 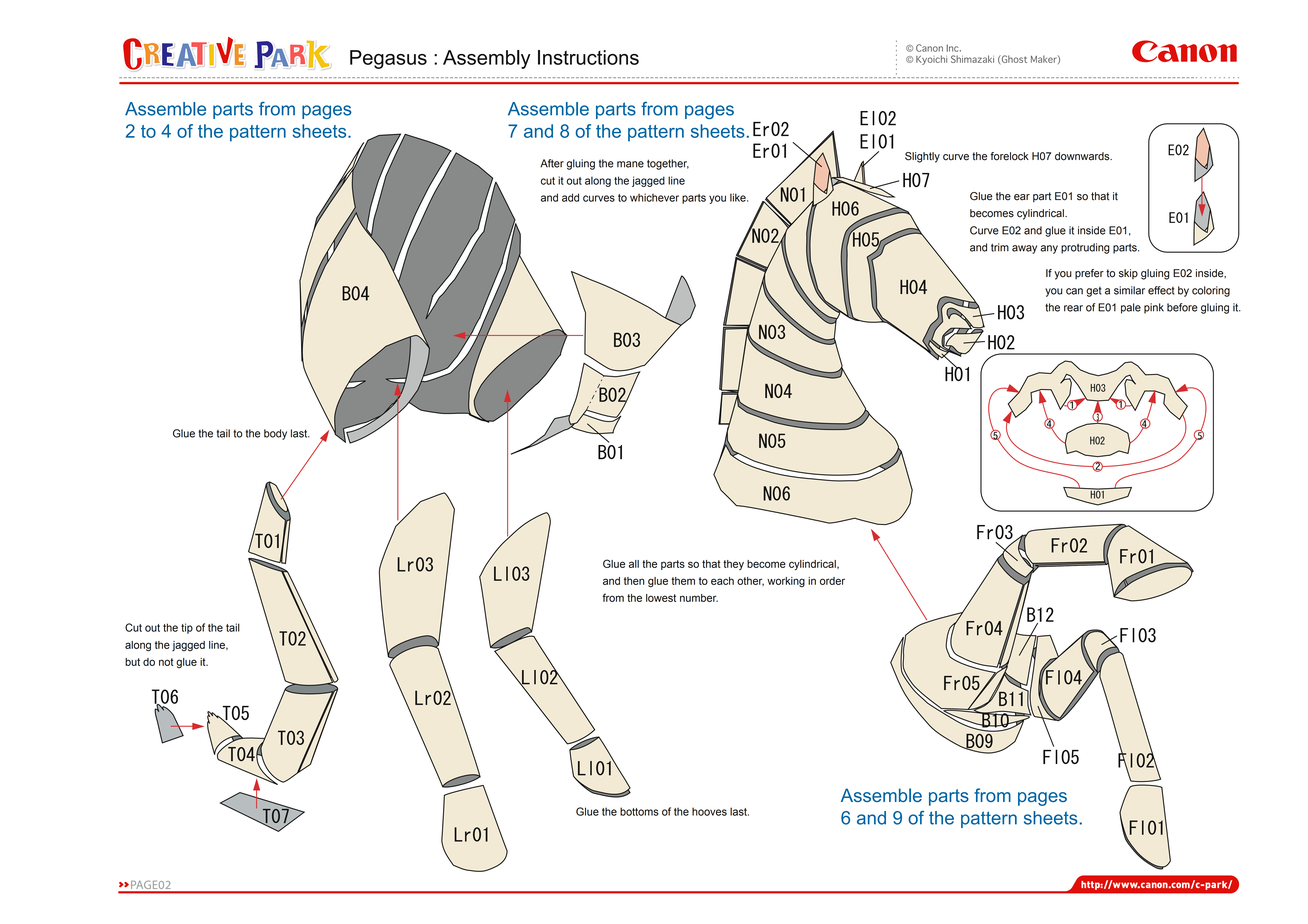 What do you see at coordinates (1073, 308) in the image?
I see `rear` at bounding box center [1073, 308].
